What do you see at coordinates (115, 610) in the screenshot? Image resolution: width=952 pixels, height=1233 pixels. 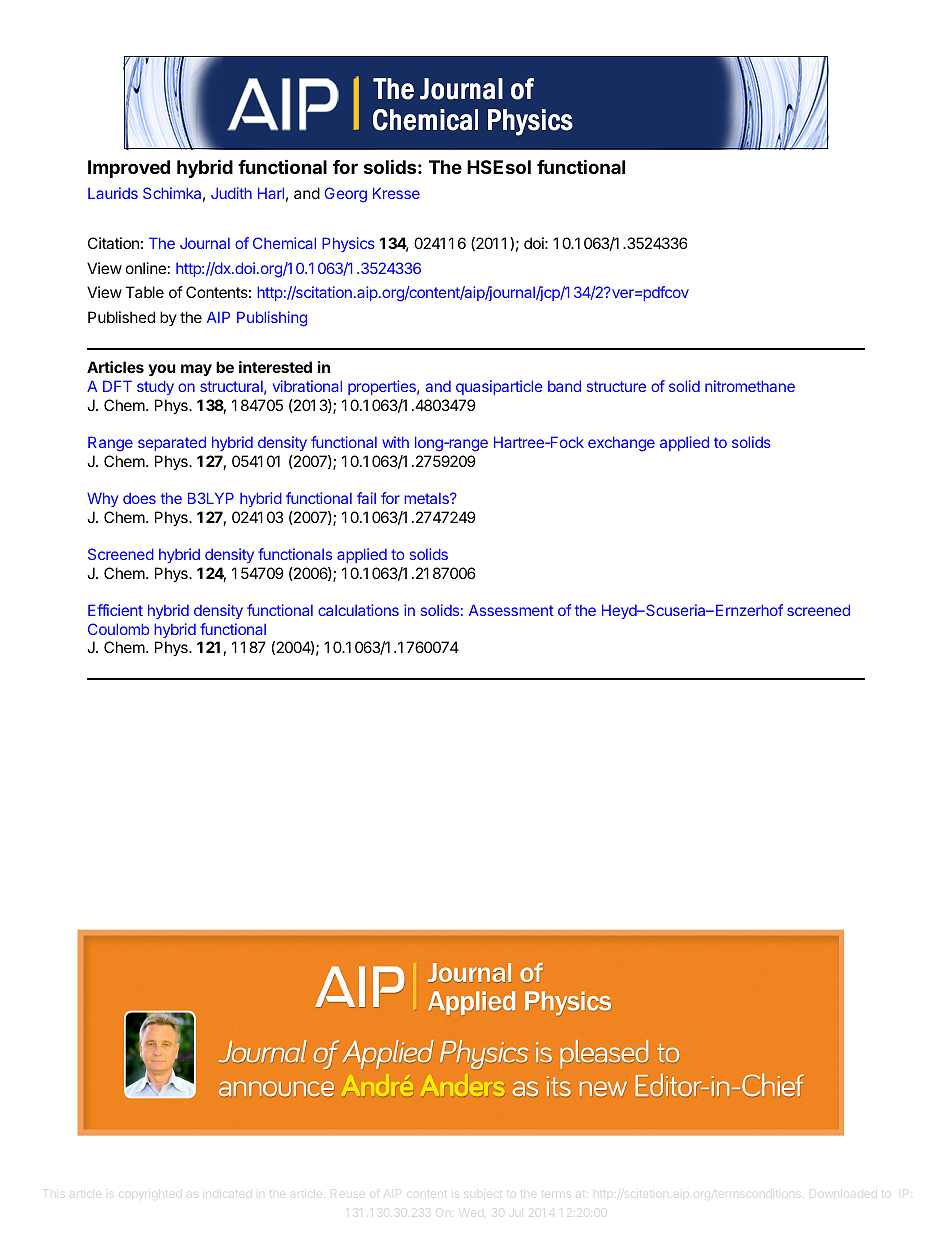 I see `Efficient` at bounding box center [115, 610].
